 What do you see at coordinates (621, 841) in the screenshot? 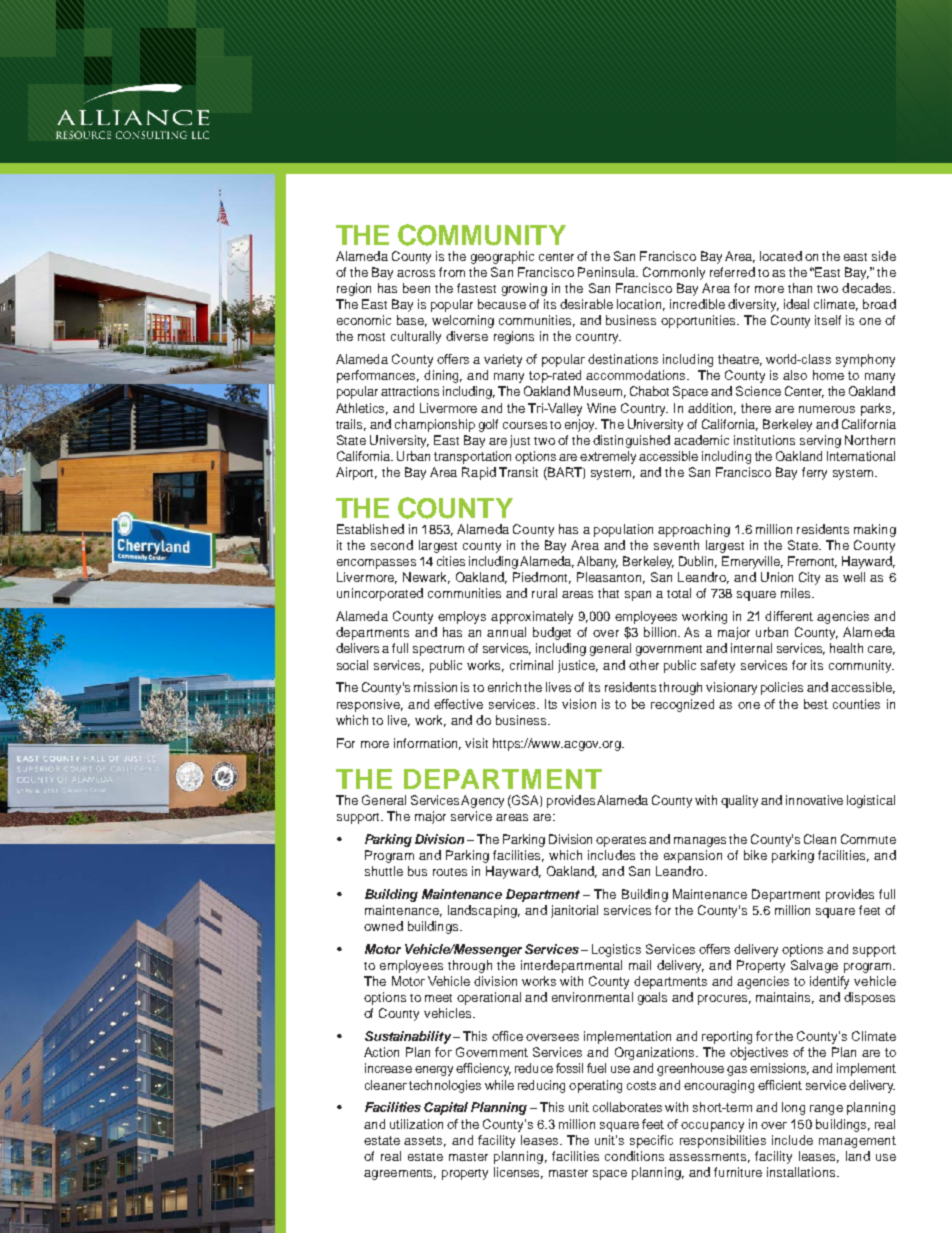
I see `operates` at bounding box center [621, 841].
